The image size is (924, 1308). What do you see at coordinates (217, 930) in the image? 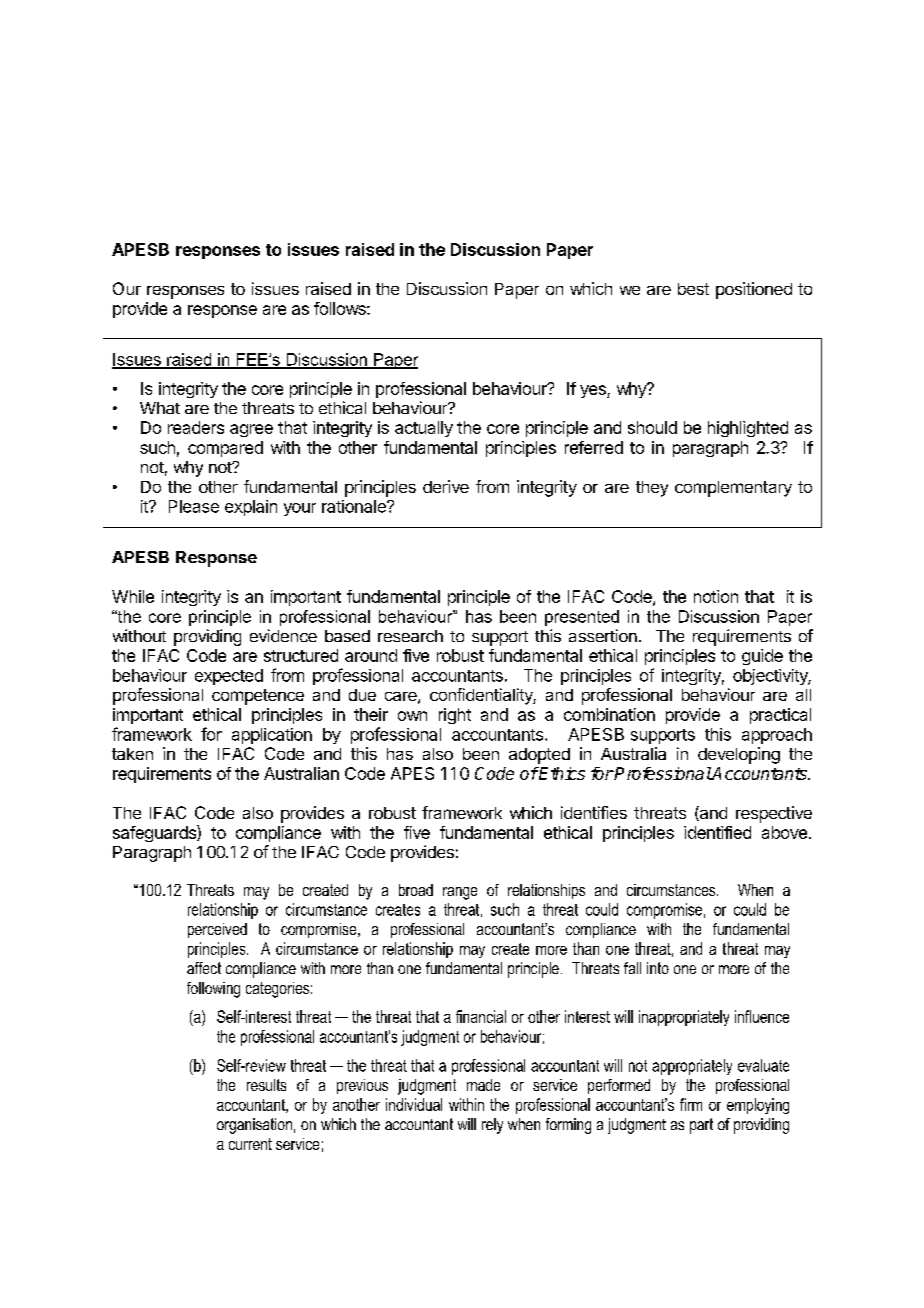
I see `perceived` at bounding box center [217, 930].
